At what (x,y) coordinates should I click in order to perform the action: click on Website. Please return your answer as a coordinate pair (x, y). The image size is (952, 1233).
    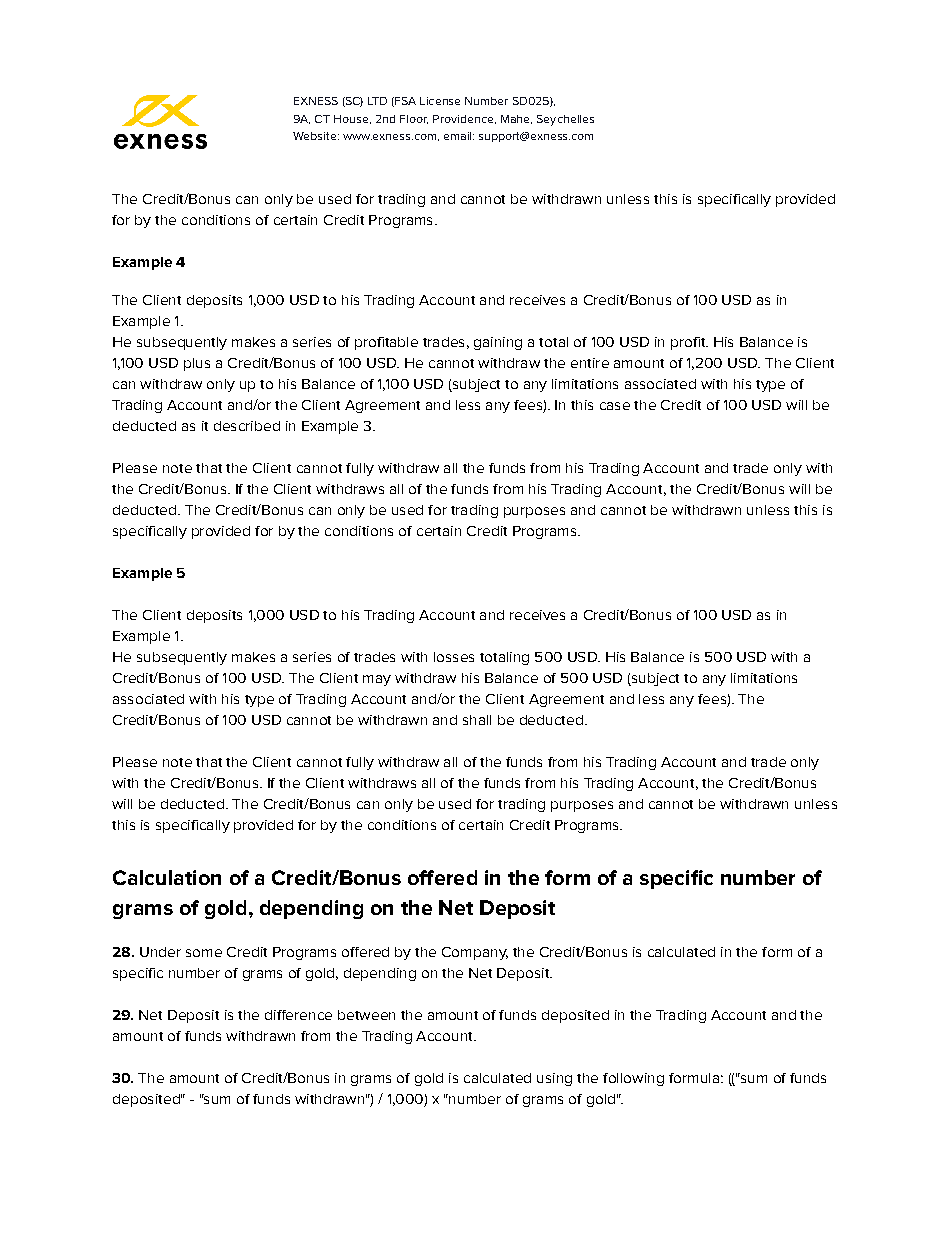
    Looking at the image, I should click on (316, 136).
